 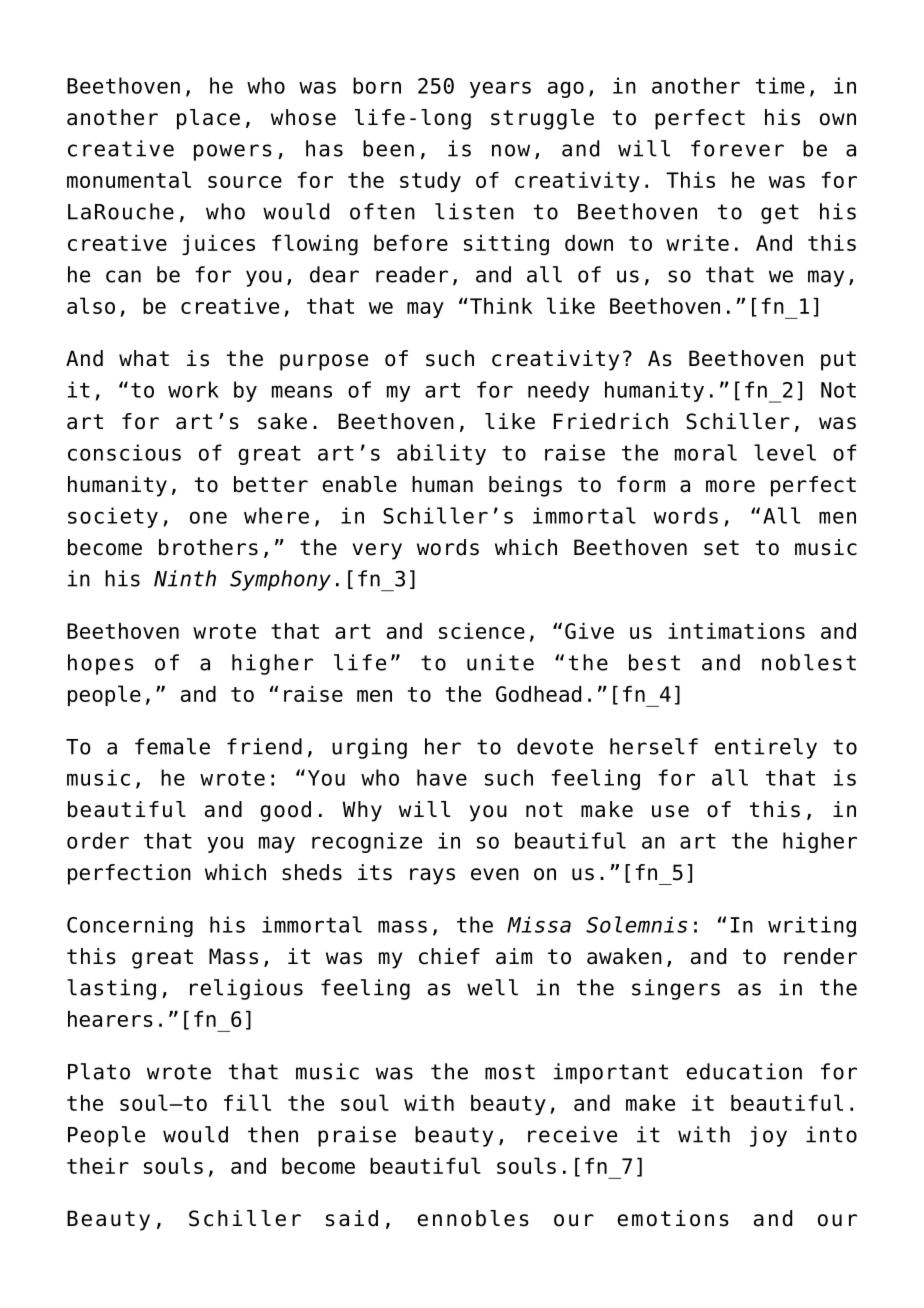 I want to click on science, so click(x=482, y=631).
